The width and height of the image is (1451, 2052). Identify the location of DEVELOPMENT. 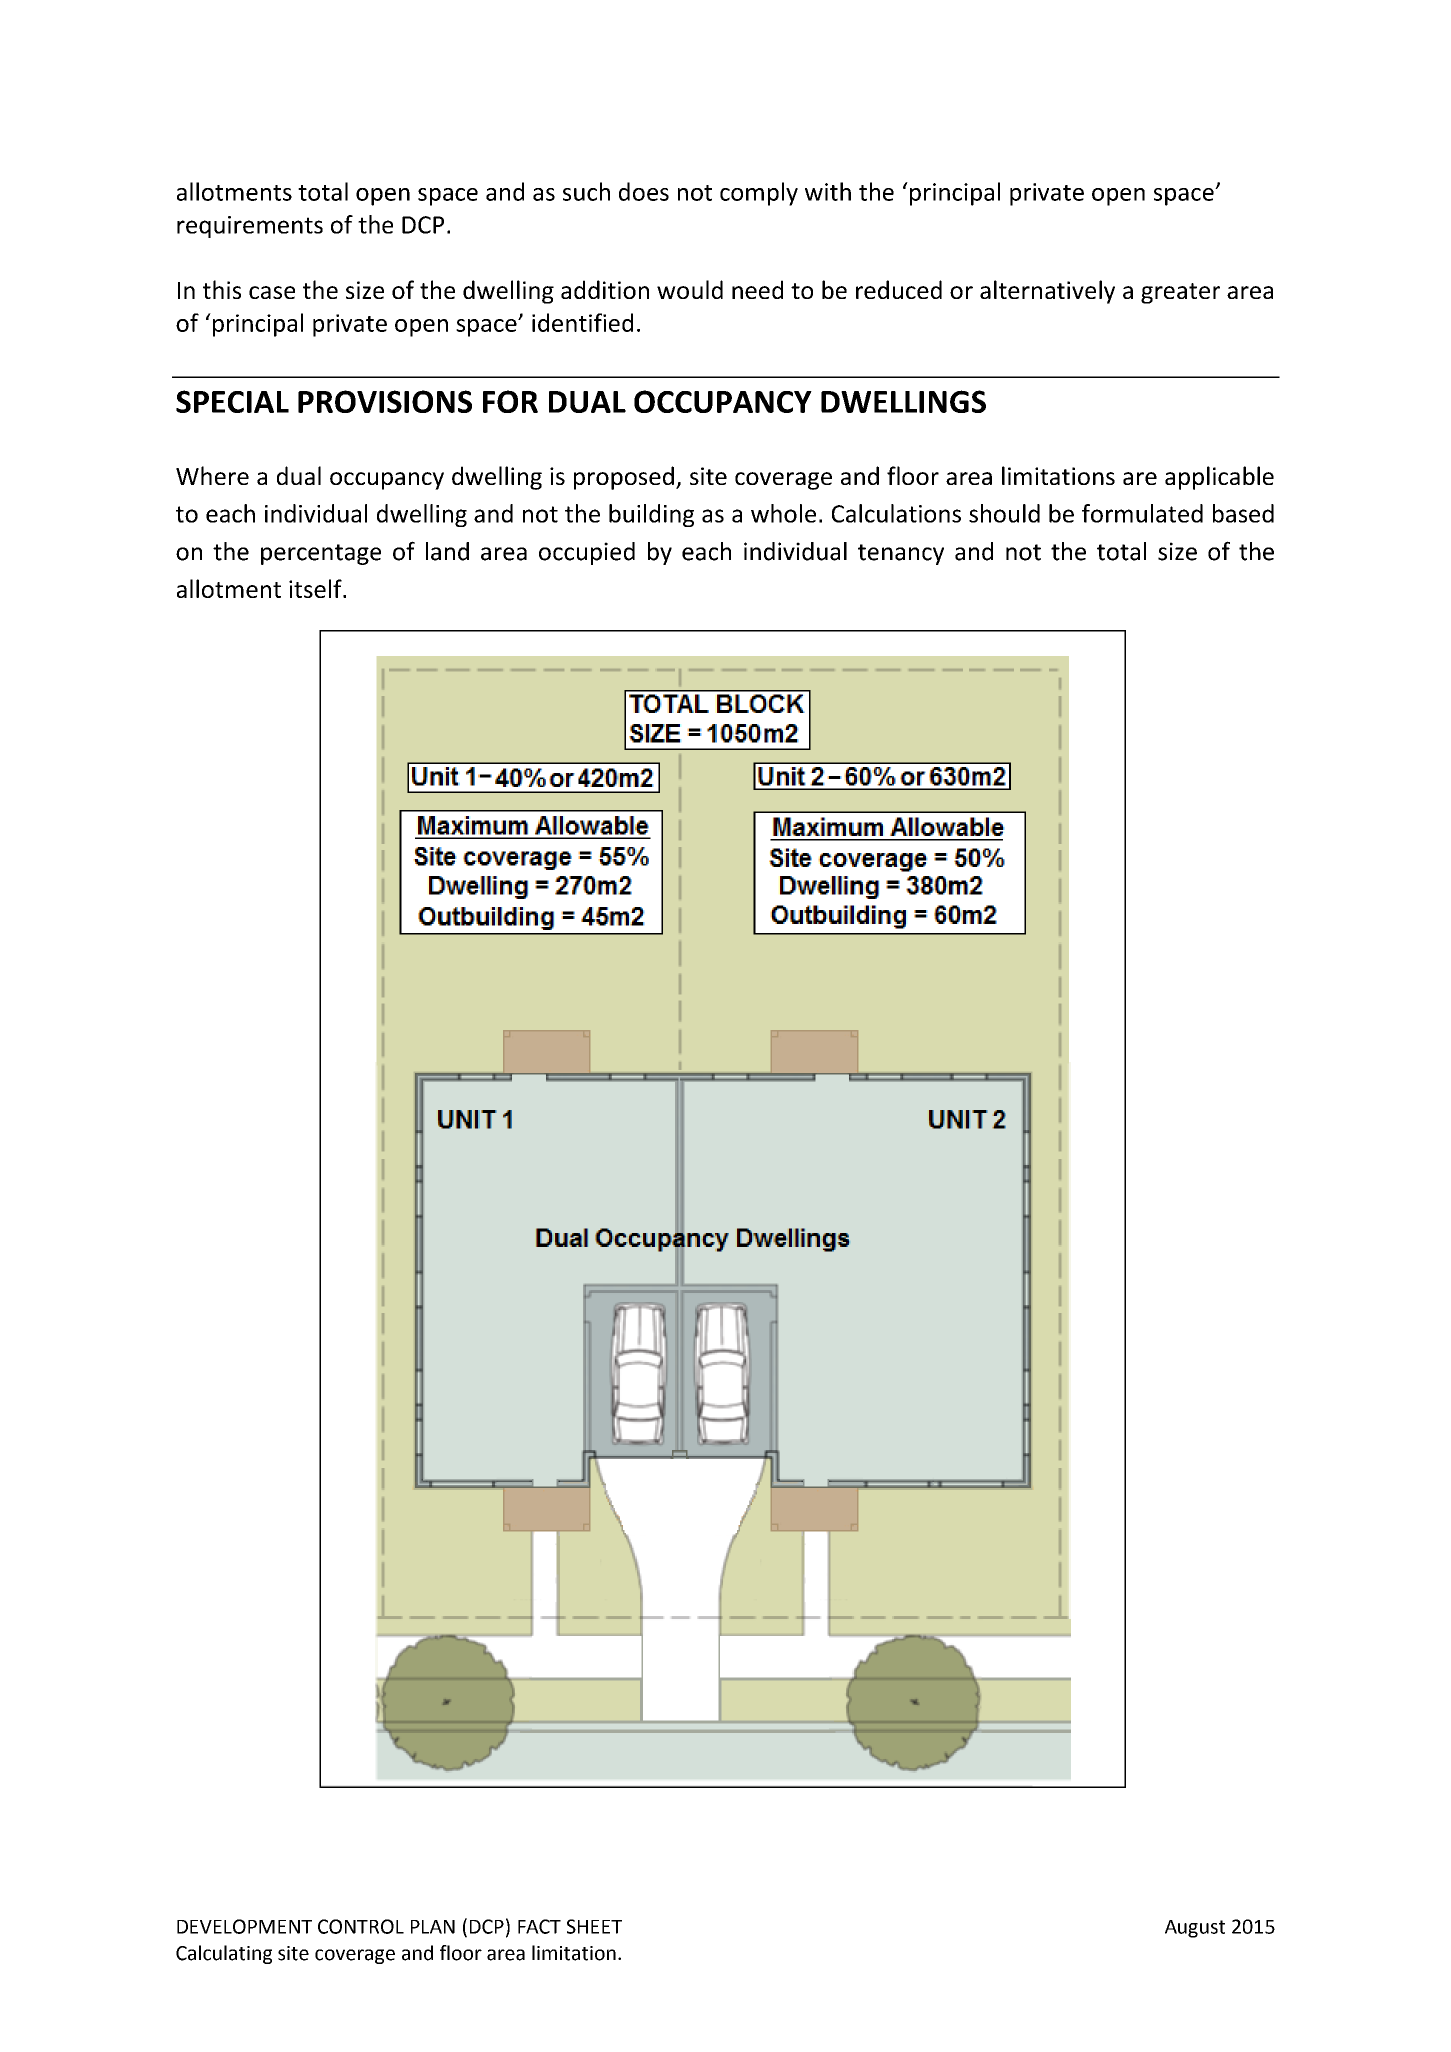
(244, 1926).
